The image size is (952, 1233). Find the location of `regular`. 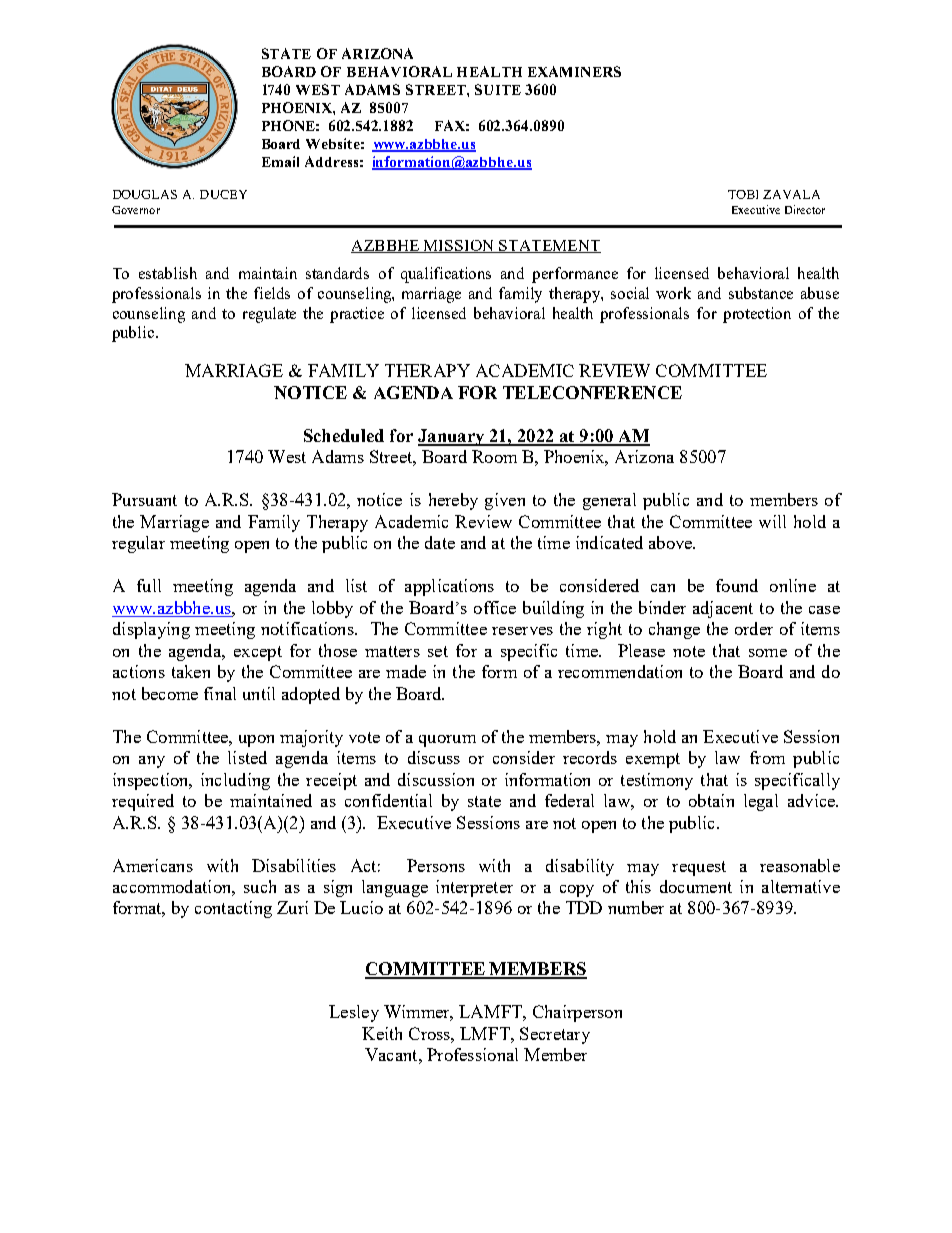

regular is located at coordinates (138, 544).
